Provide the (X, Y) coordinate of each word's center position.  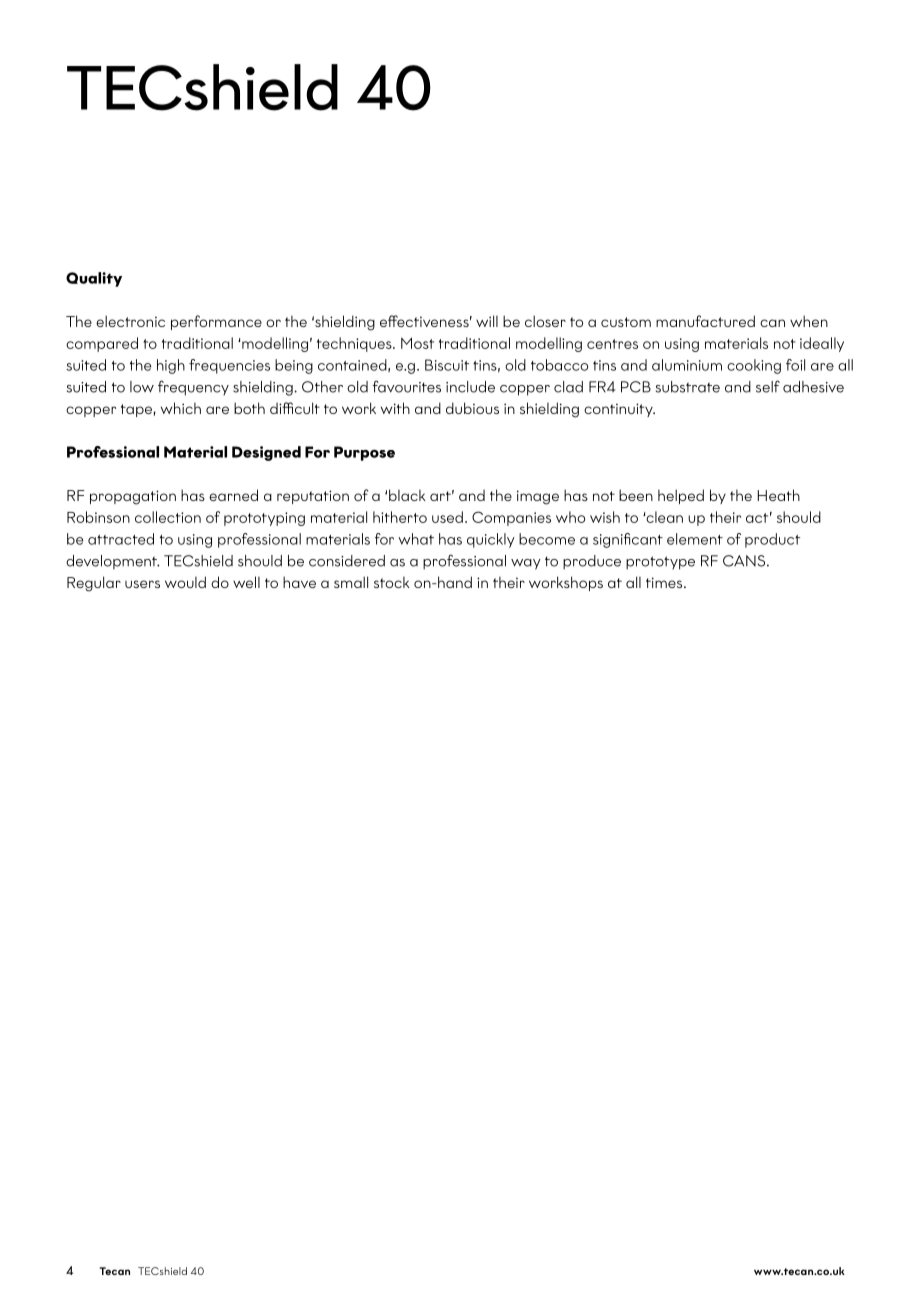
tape (136, 410)
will (487, 321)
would (185, 582)
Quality (94, 279)
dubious (472, 408)
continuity (619, 410)
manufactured (705, 321)
